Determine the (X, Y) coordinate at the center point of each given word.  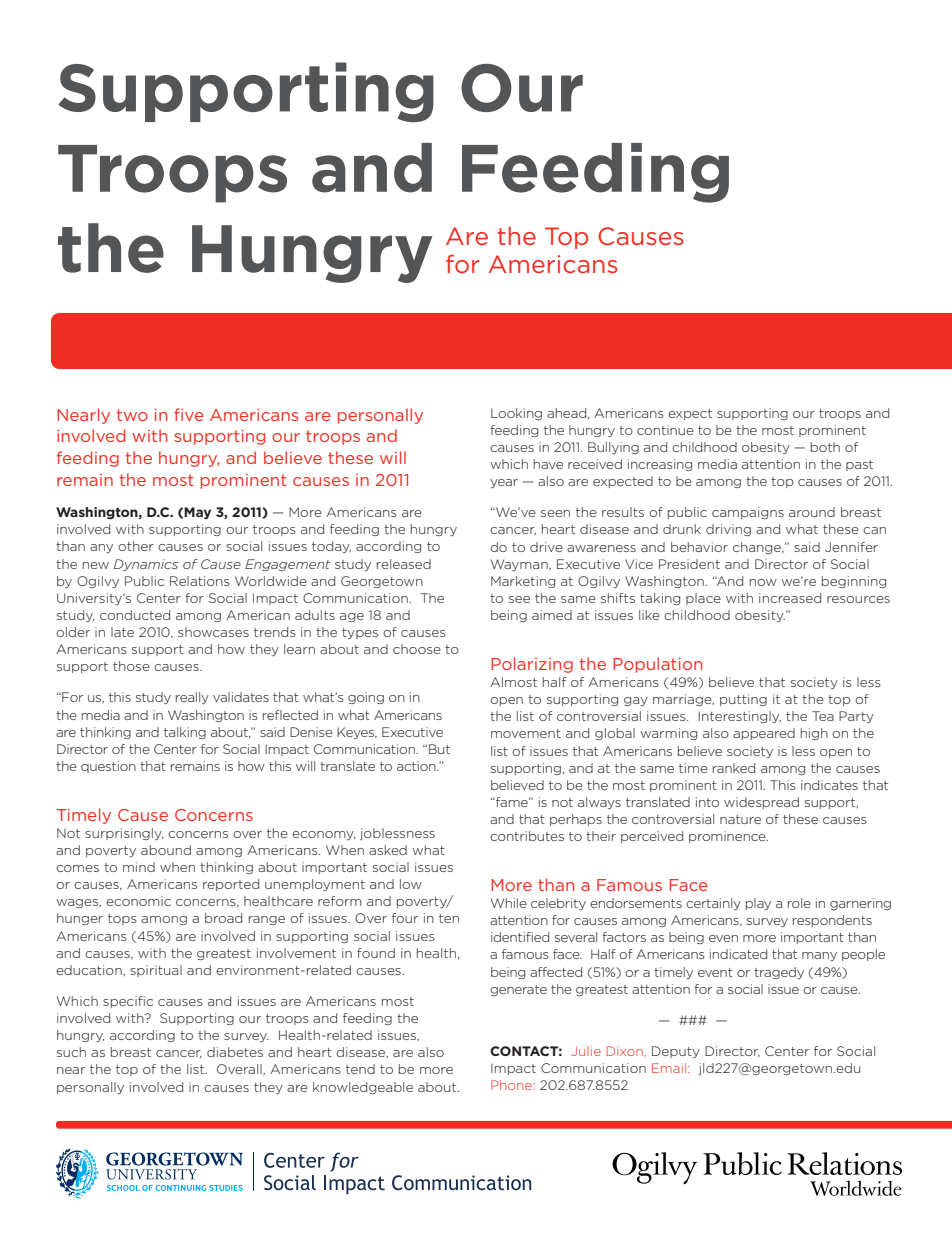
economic (138, 901)
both (825, 447)
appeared (764, 734)
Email (670, 1068)
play (758, 904)
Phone (512, 1085)
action (417, 766)
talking (185, 733)
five (189, 414)
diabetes (235, 1052)
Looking (516, 414)
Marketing (523, 582)
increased (790, 598)
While (509, 903)
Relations (200, 581)
